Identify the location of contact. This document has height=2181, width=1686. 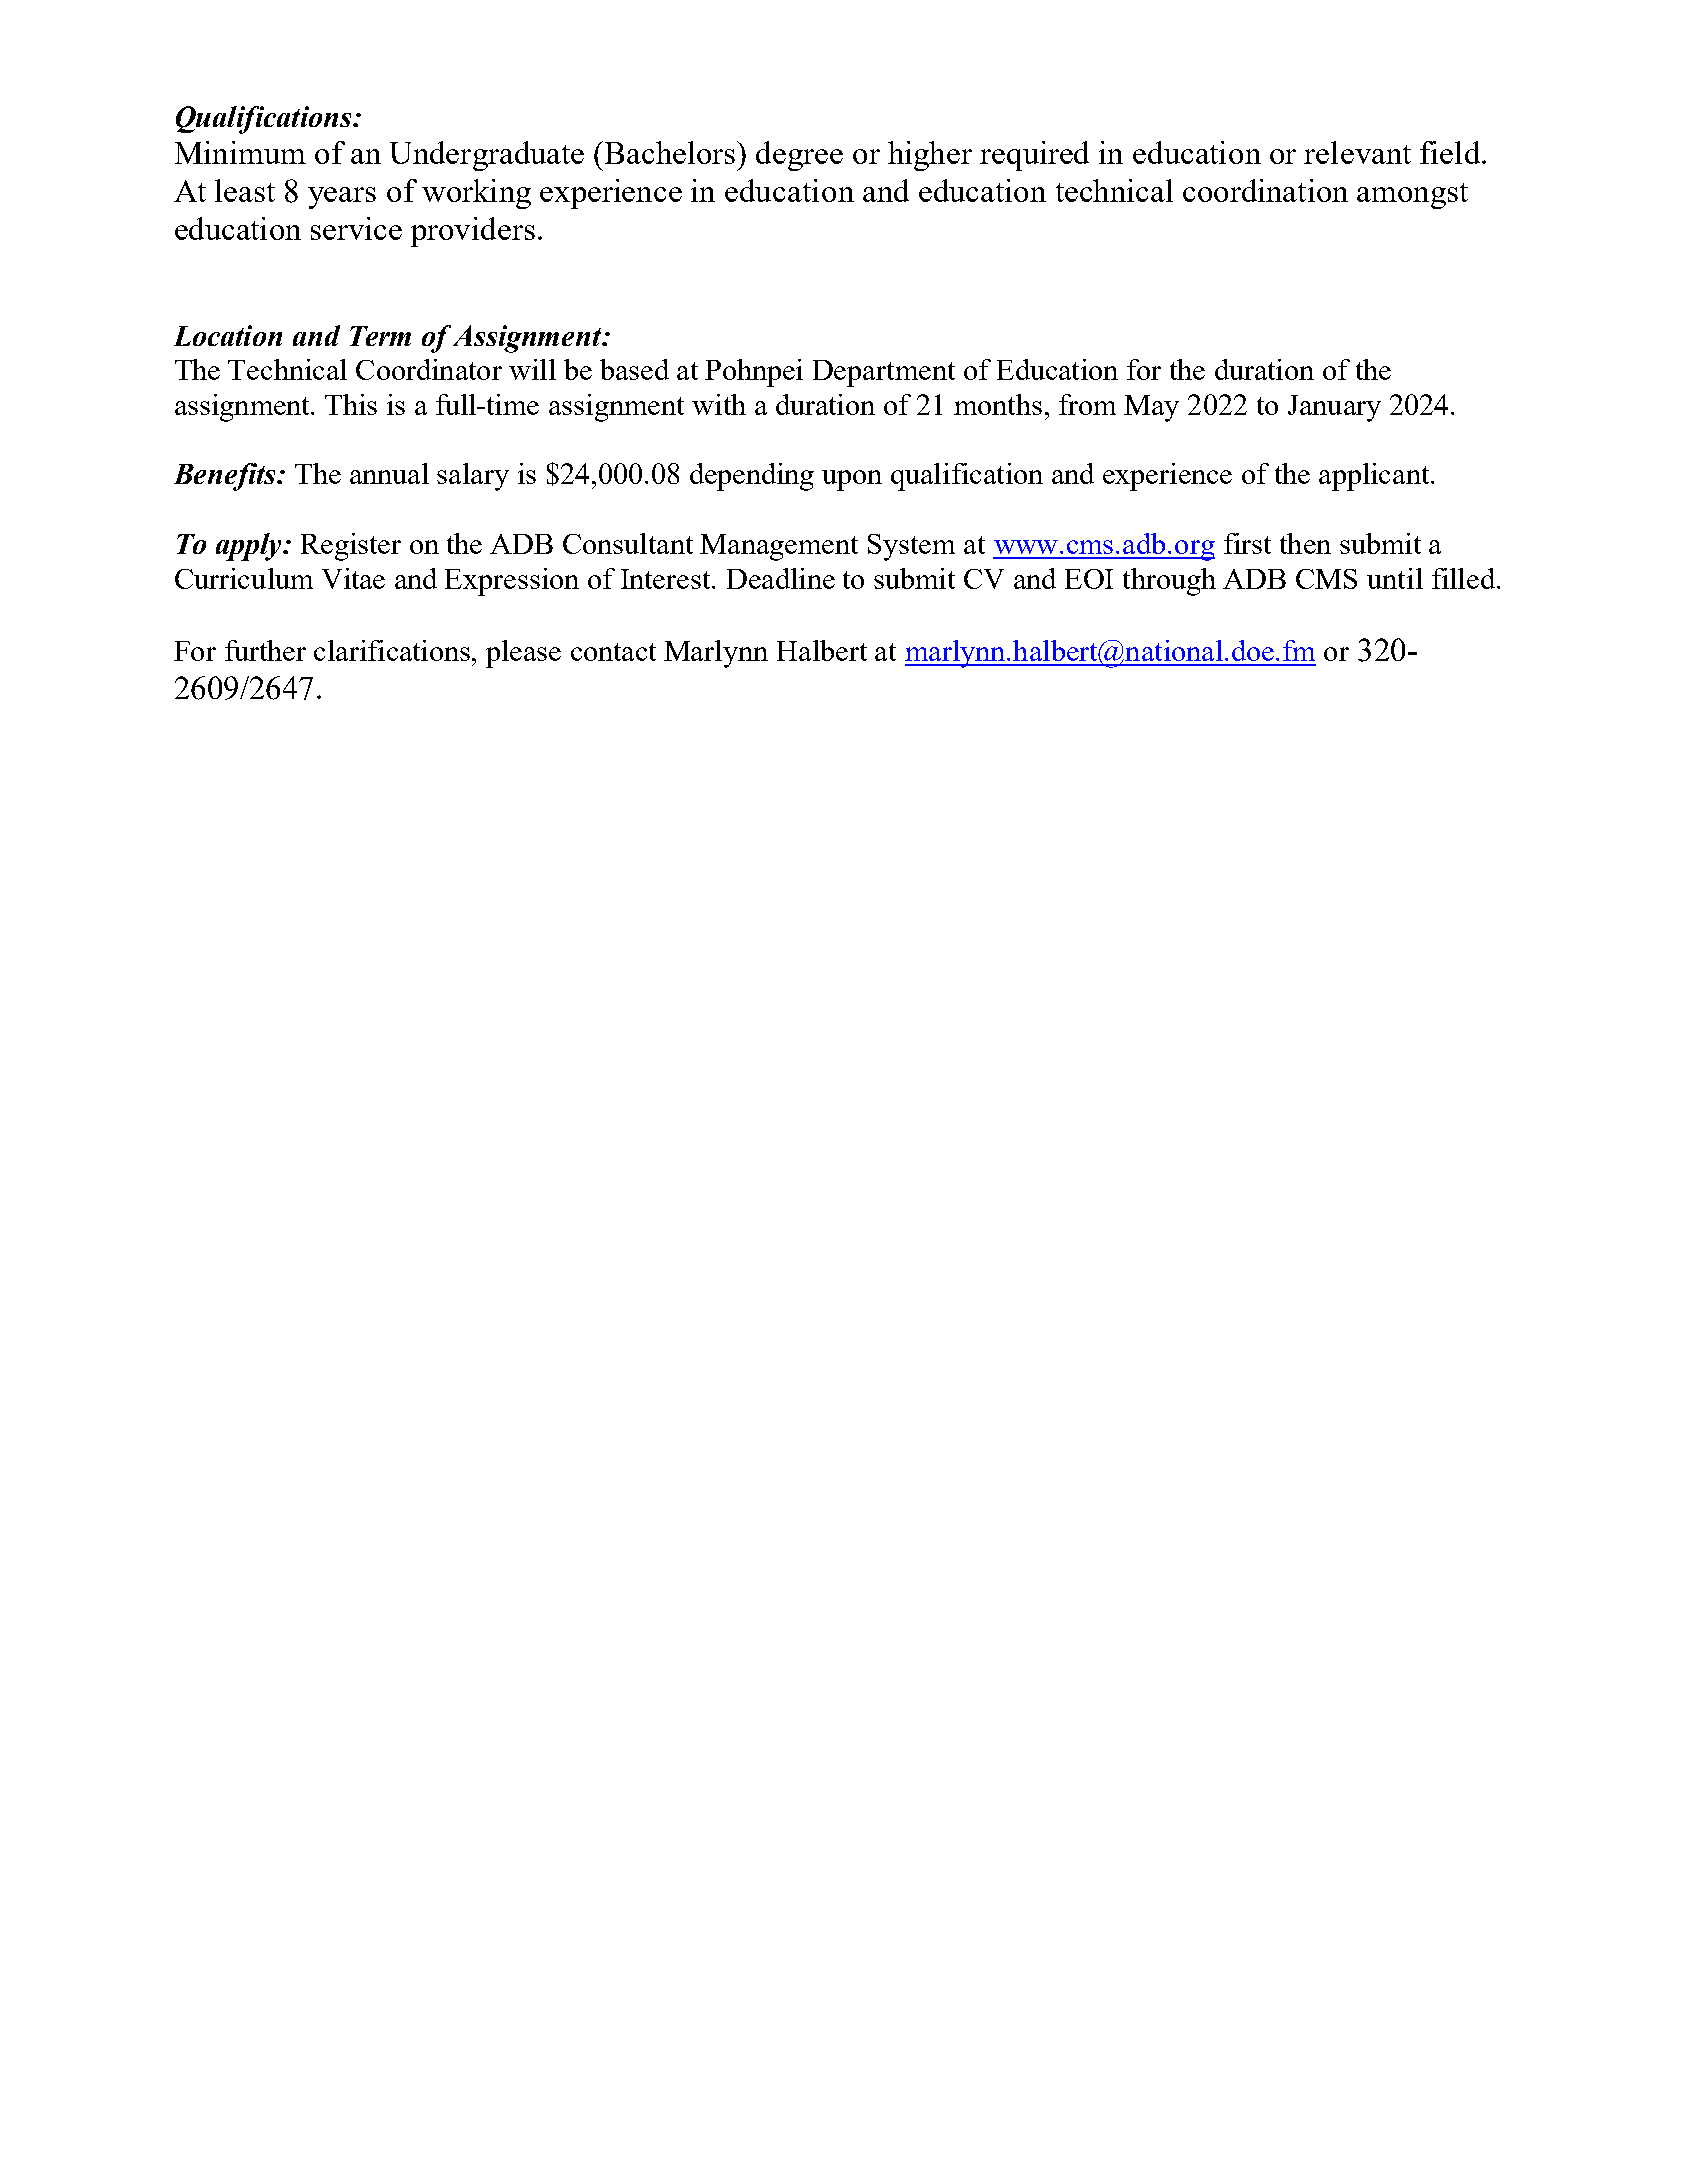
(613, 652).
